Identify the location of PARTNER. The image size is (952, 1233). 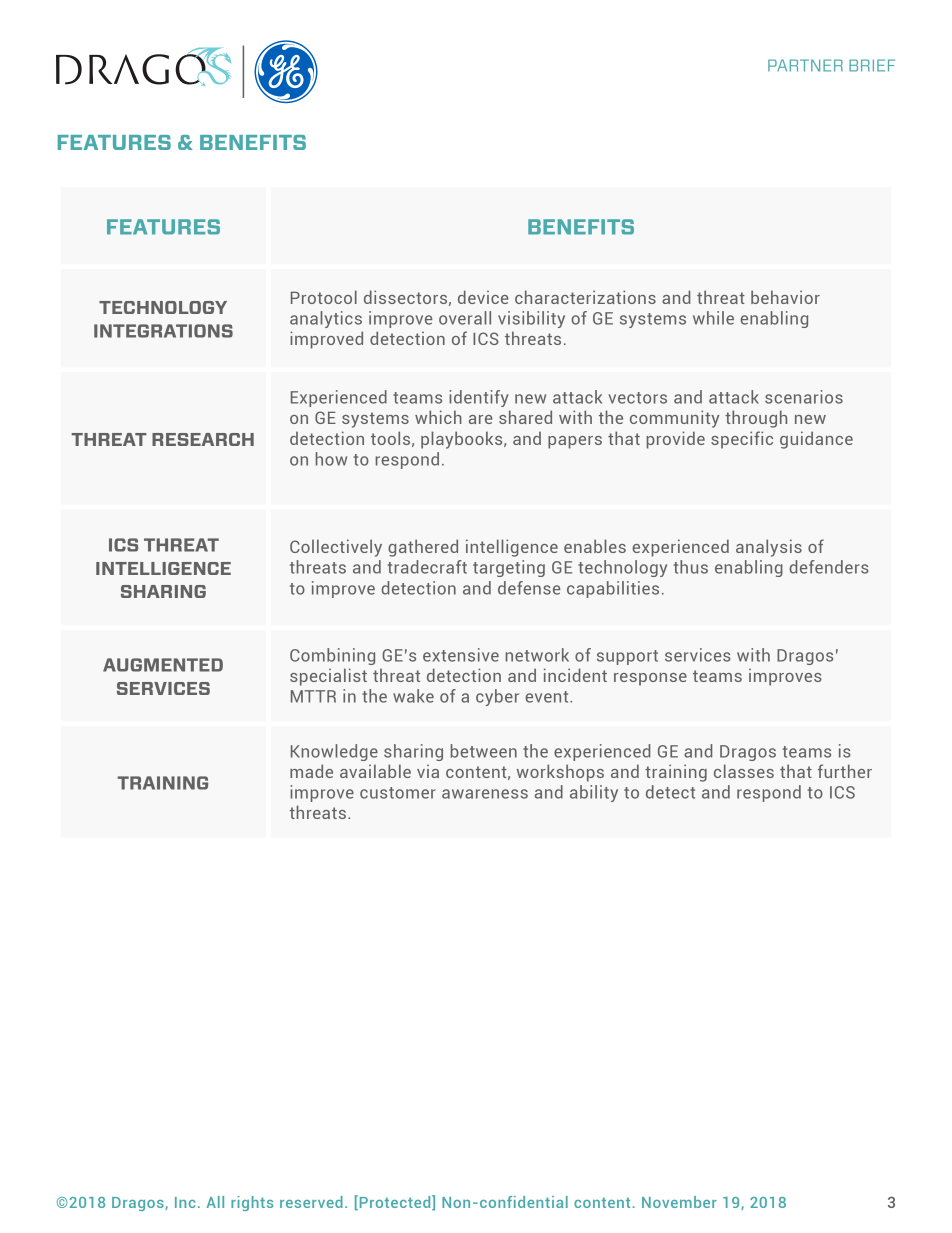
(805, 65).
